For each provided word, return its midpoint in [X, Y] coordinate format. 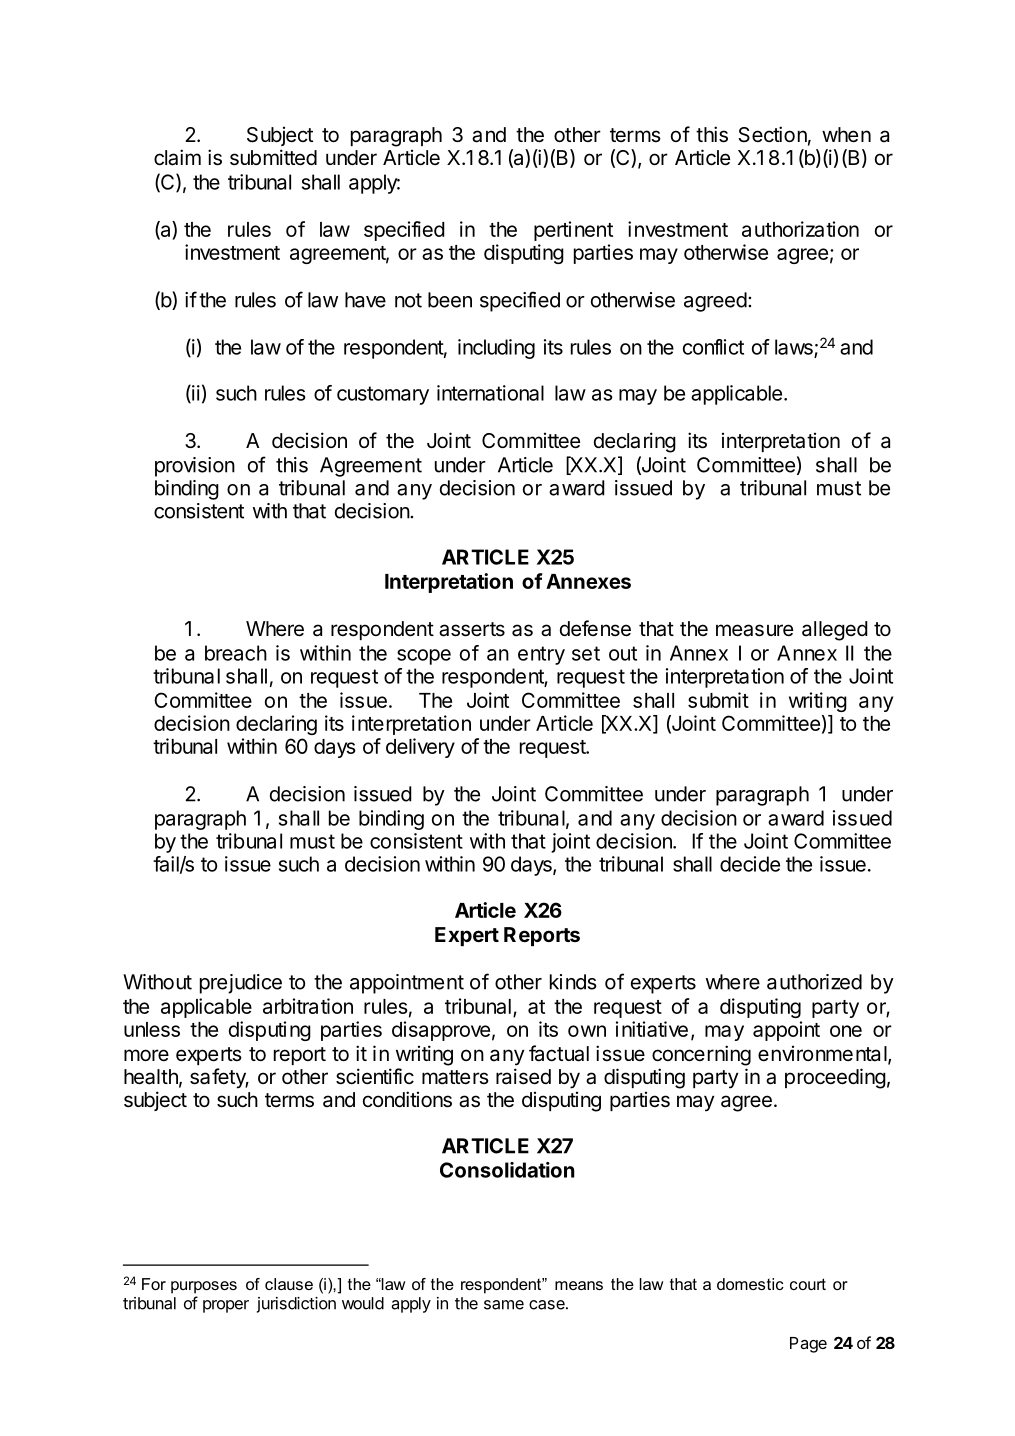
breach [236, 653]
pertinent [573, 231]
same [504, 1305]
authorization [800, 229]
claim [177, 157]
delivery [420, 748]
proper [226, 1306]
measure [754, 630]
